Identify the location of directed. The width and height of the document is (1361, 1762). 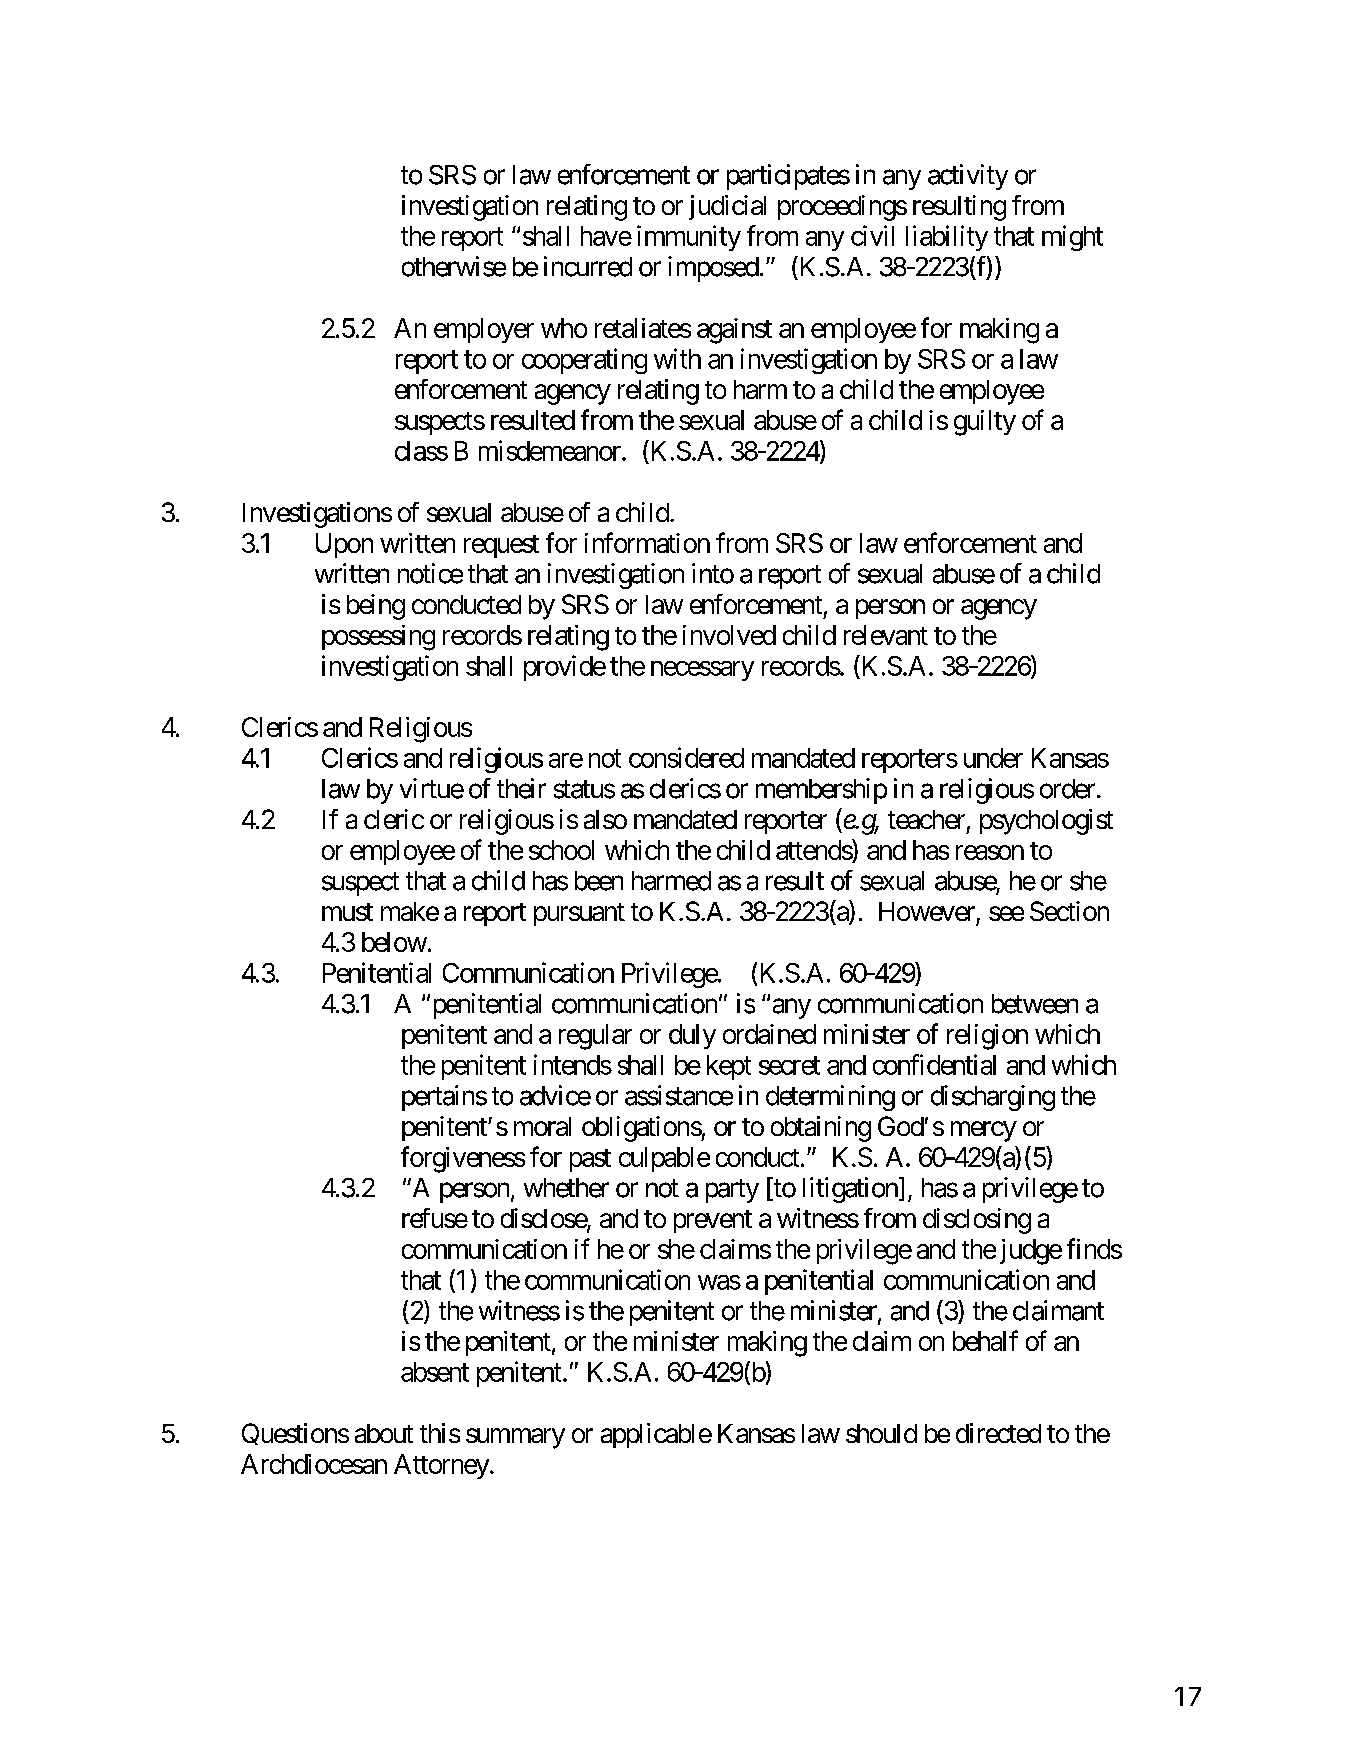
(998, 1433).
